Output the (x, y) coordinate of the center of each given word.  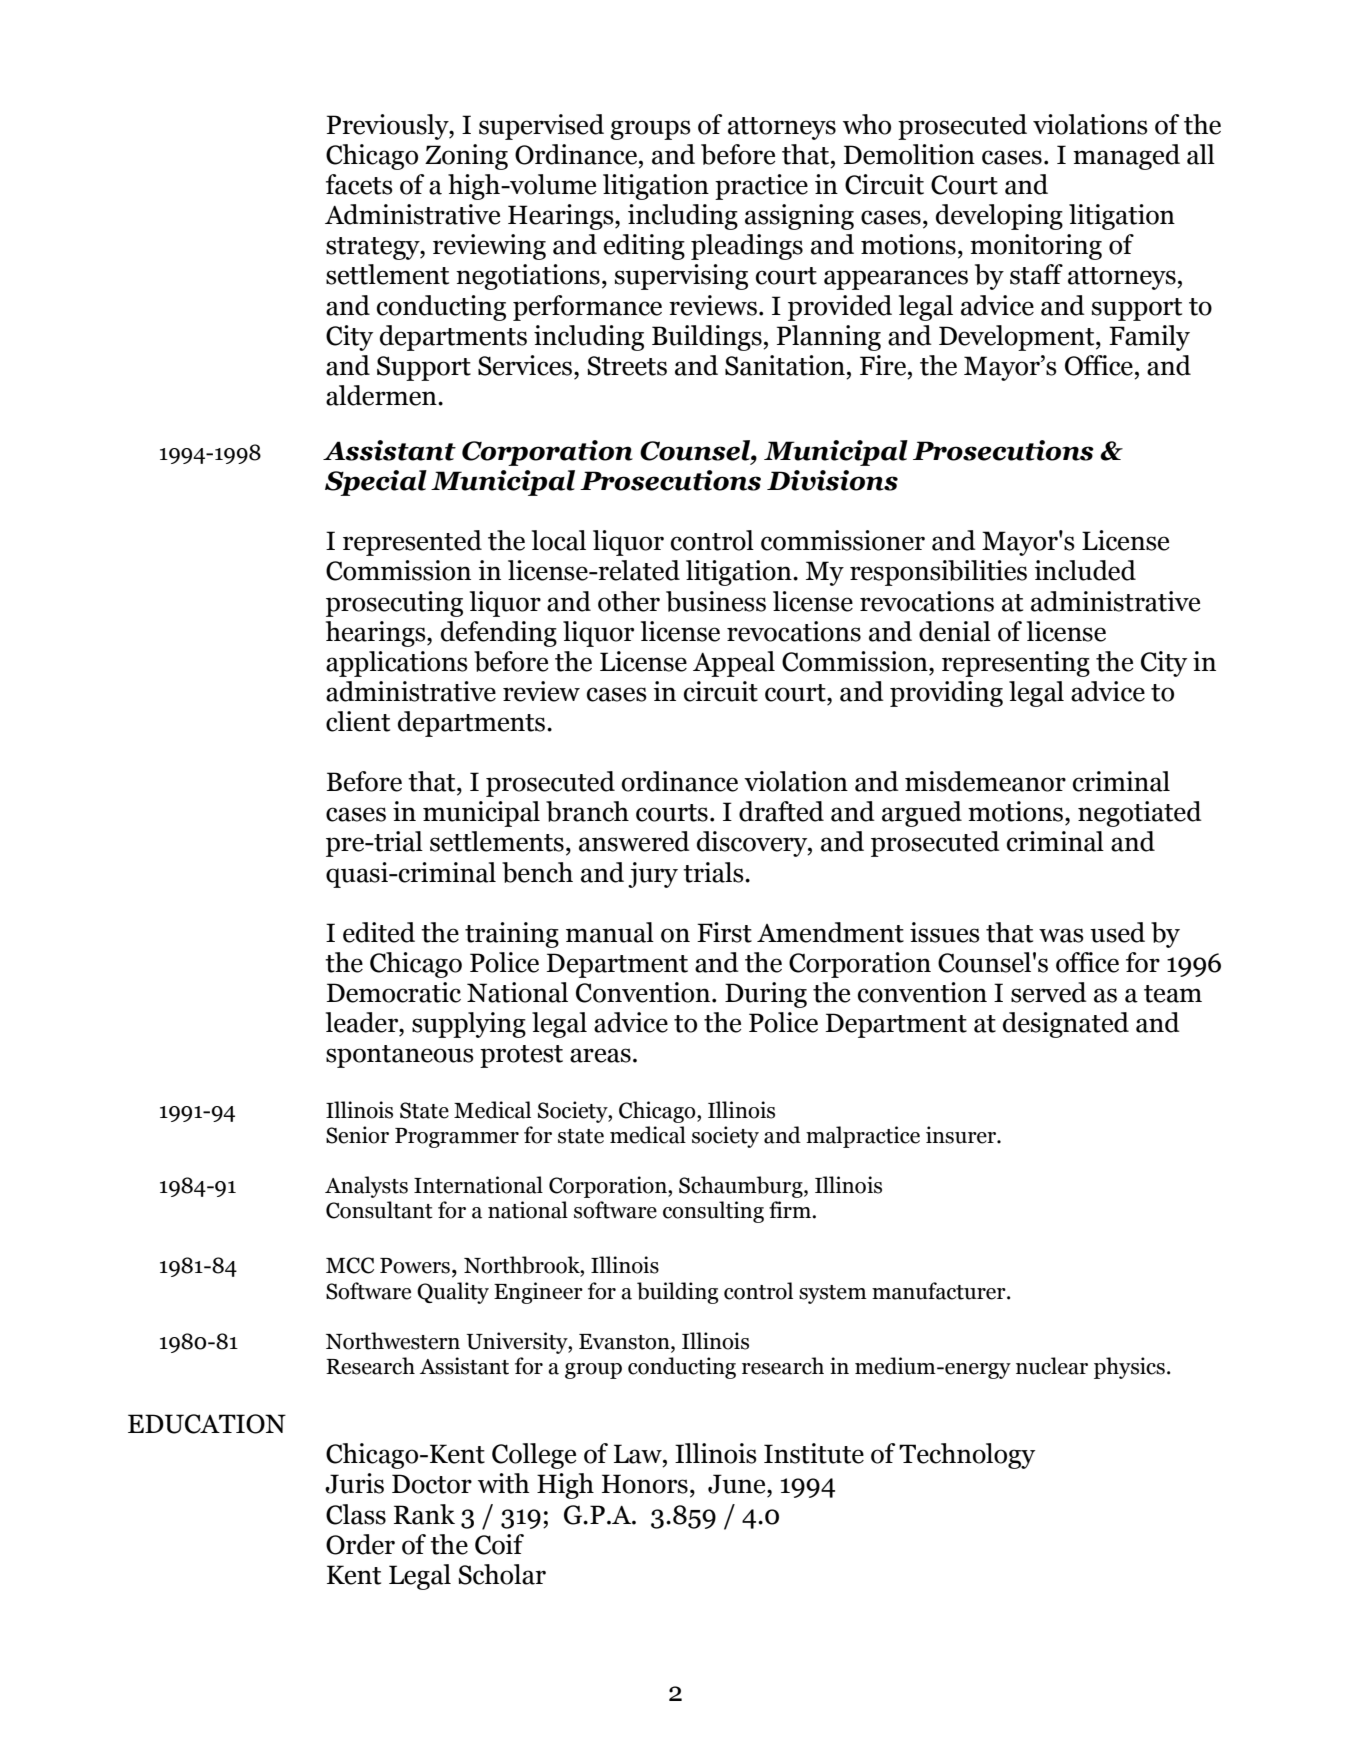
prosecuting (394, 604)
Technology (967, 1456)
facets (359, 184)
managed (1126, 157)
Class (356, 1514)
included (1085, 570)
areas (600, 1055)
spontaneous (400, 1056)
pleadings (747, 247)
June (738, 1484)
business (716, 601)
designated (1066, 1025)
